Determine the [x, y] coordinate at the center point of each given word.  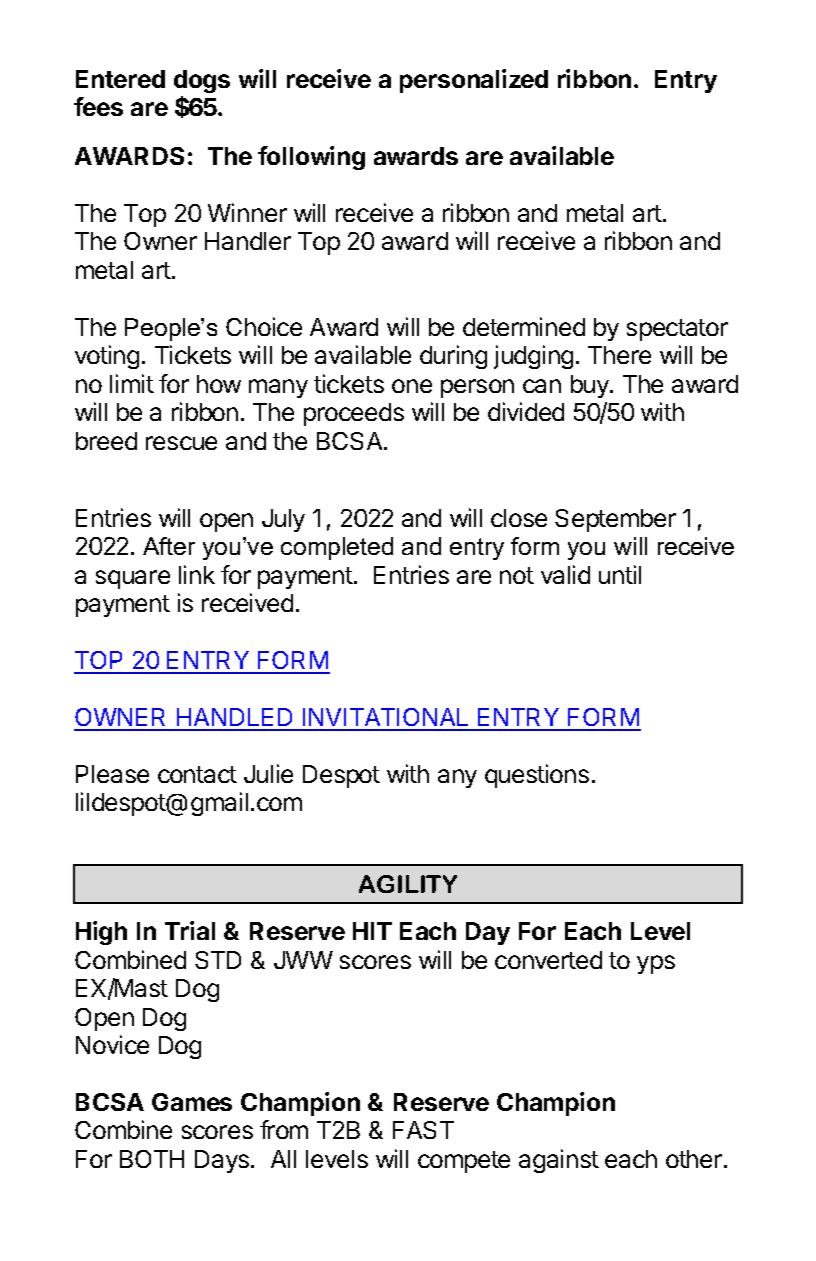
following [311, 158]
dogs [202, 81]
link [197, 574]
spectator [677, 330]
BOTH [152, 1159]
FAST [423, 1130]
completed [337, 548]
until [620, 574]
